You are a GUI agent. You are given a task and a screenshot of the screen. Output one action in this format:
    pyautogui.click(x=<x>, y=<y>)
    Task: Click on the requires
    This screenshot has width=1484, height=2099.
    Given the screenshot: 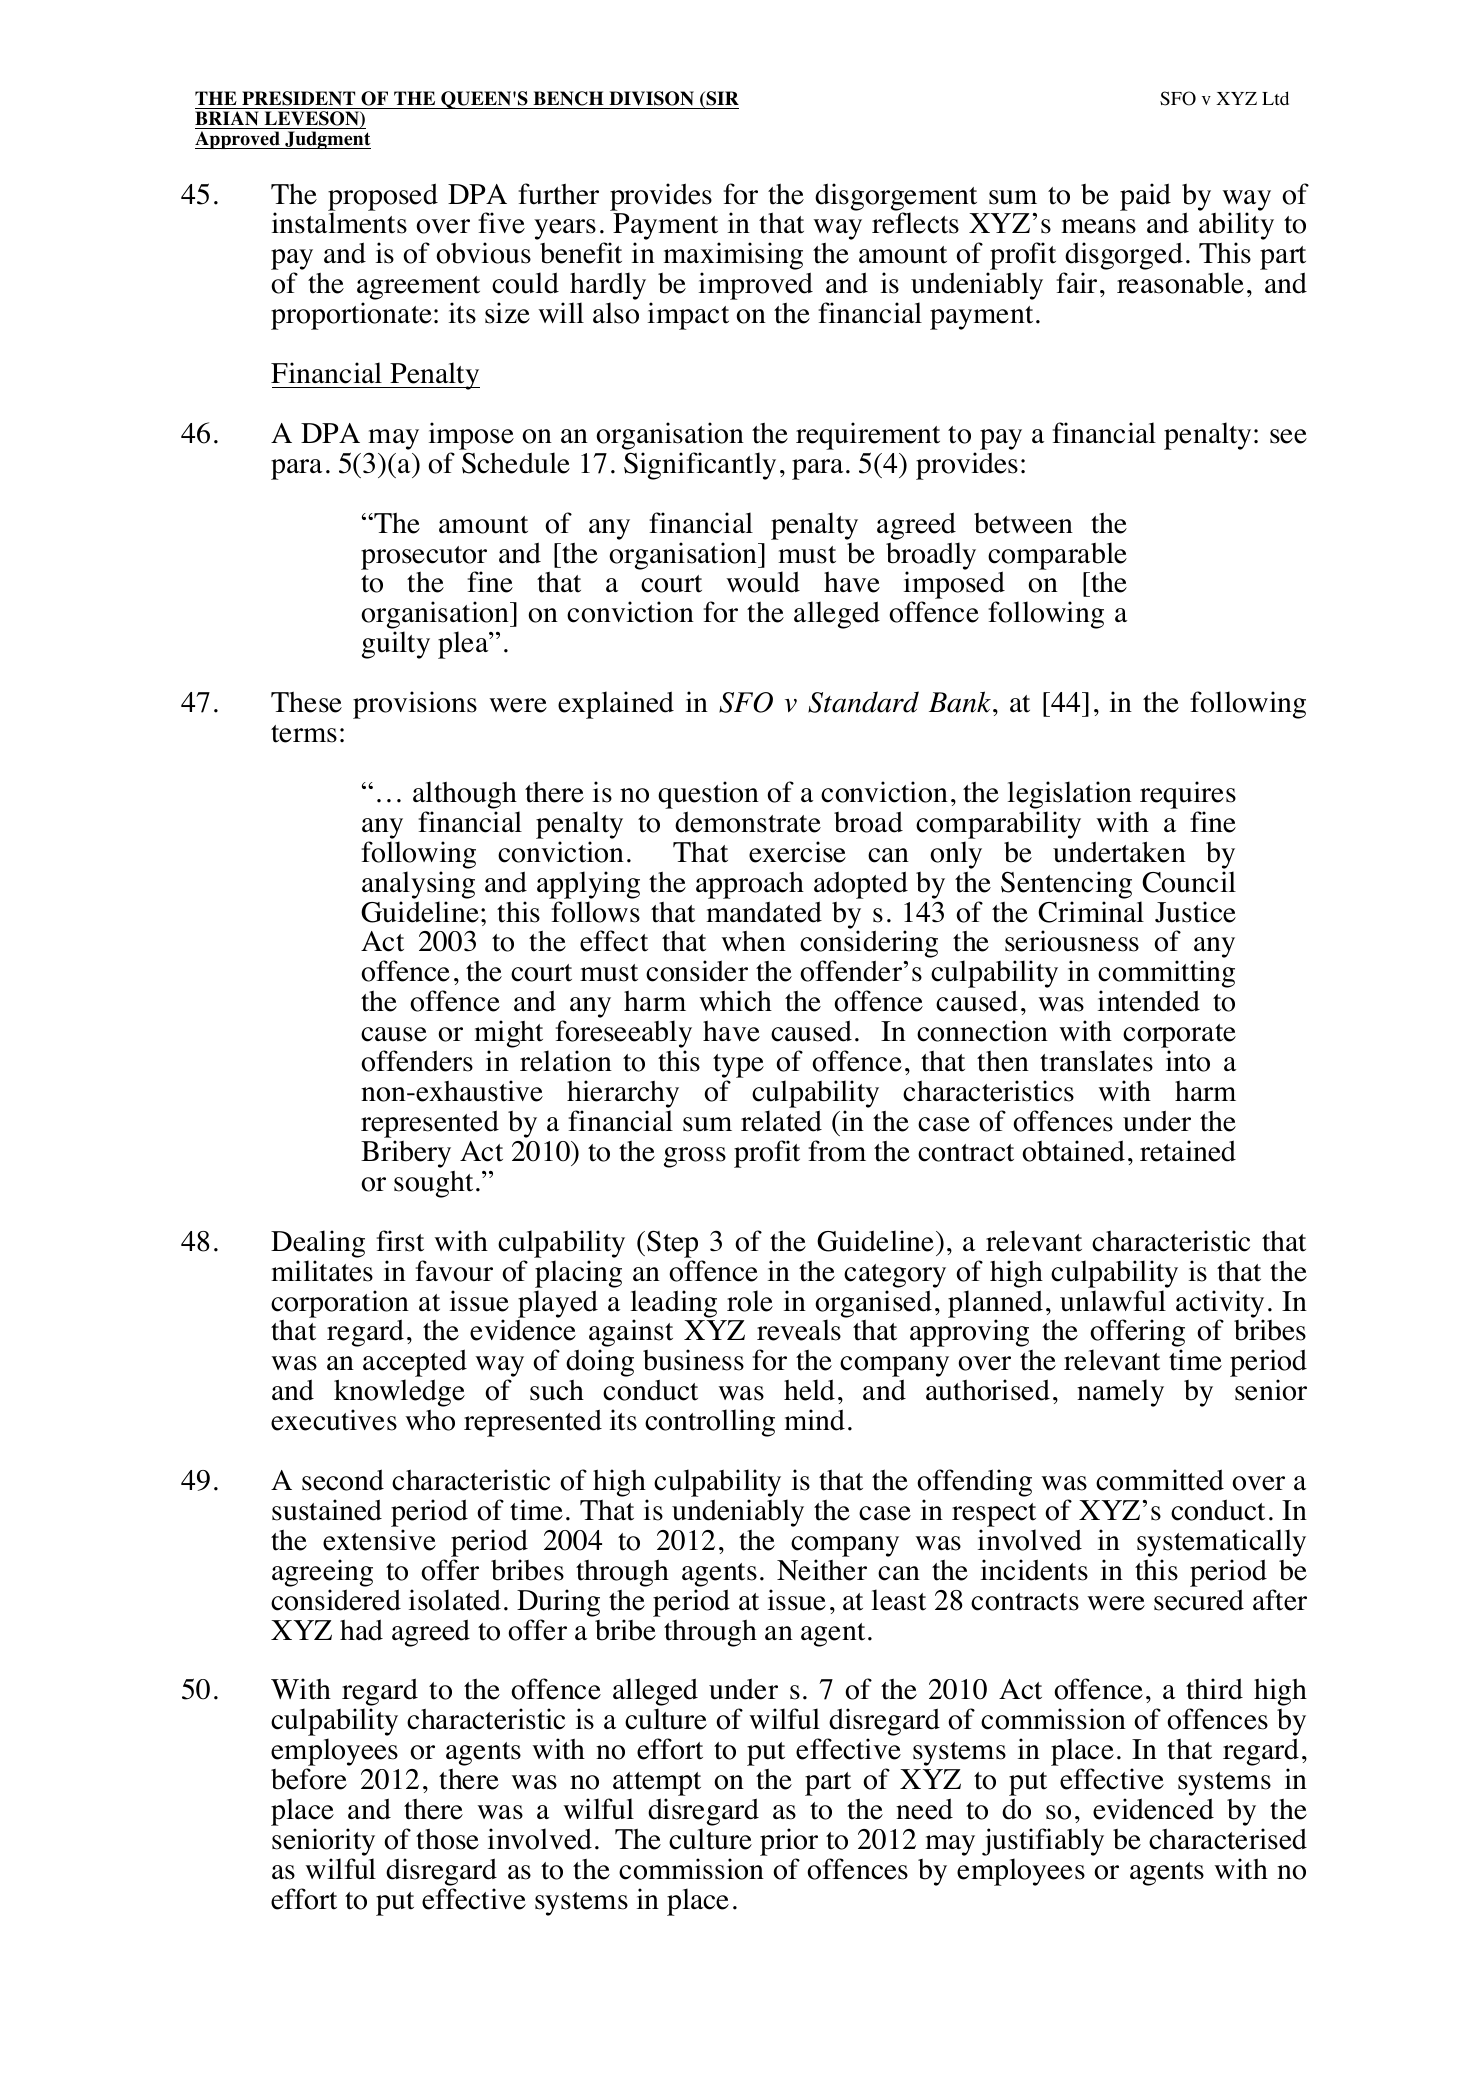 What is the action you would take?
    pyautogui.click(x=1188, y=795)
